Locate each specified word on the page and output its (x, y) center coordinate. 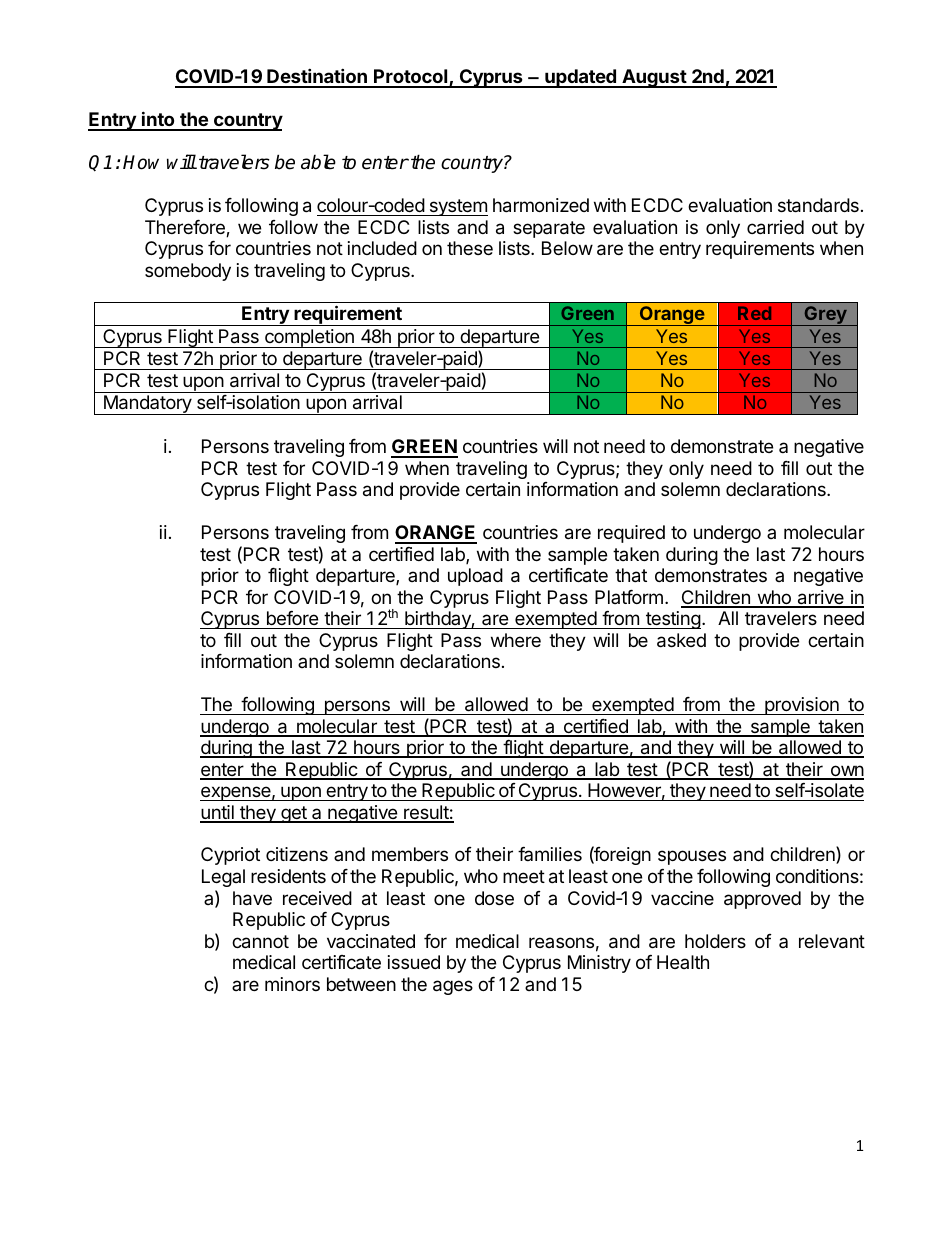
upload (475, 577)
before (292, 618)
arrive (820, 598)
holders (715, 941)
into (158, 120)
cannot (260, 942)
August (654, 78)
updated (580, 78)
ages (453, 987)
